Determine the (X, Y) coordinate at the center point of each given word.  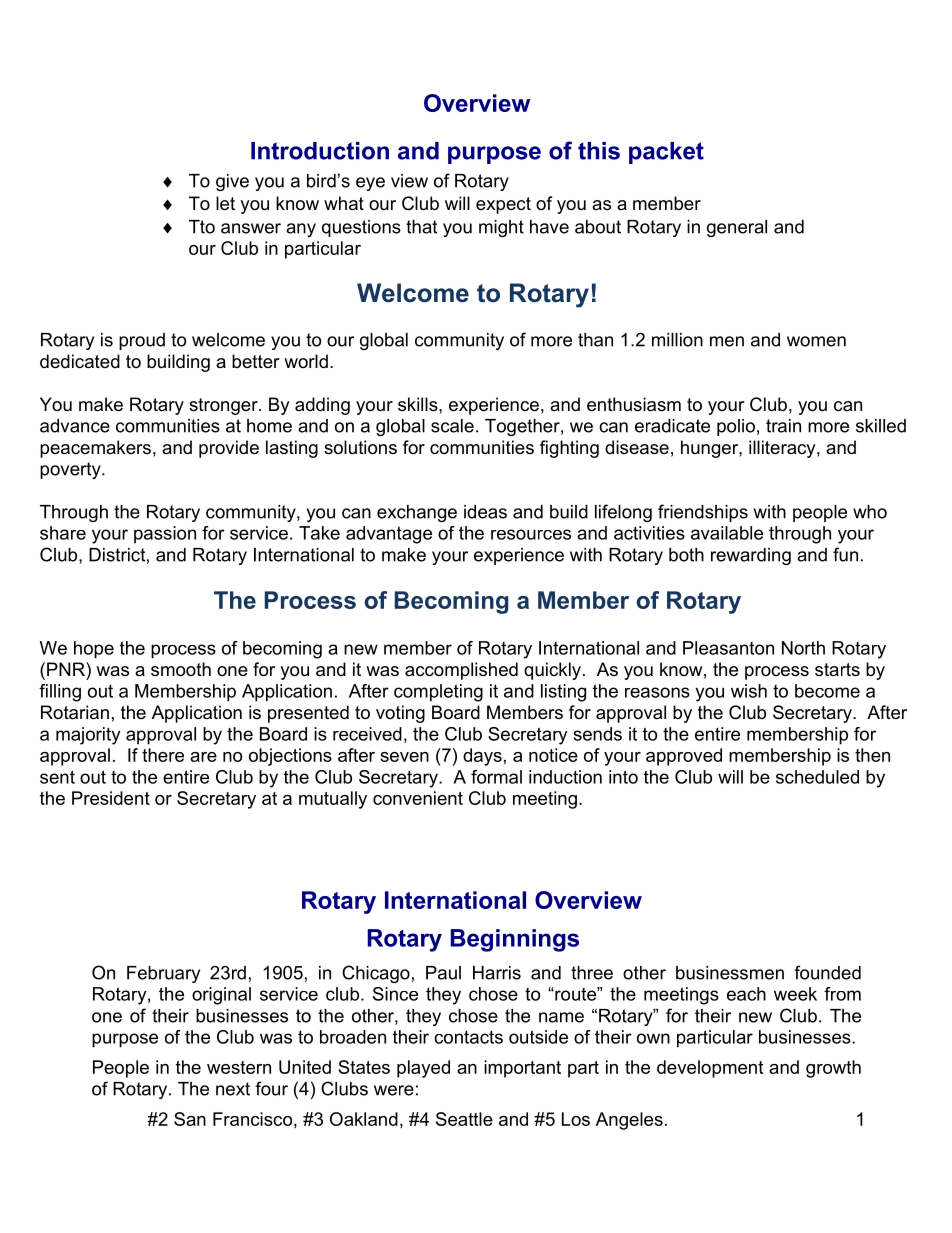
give (232, 182)
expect (503, 205)
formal (496, 777)
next (233, 1089)
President (111, 798)
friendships (703, 513)
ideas (485, 512)
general (737, 228)
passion (165, 535)
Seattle (464, 1119)
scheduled (817, 777)
